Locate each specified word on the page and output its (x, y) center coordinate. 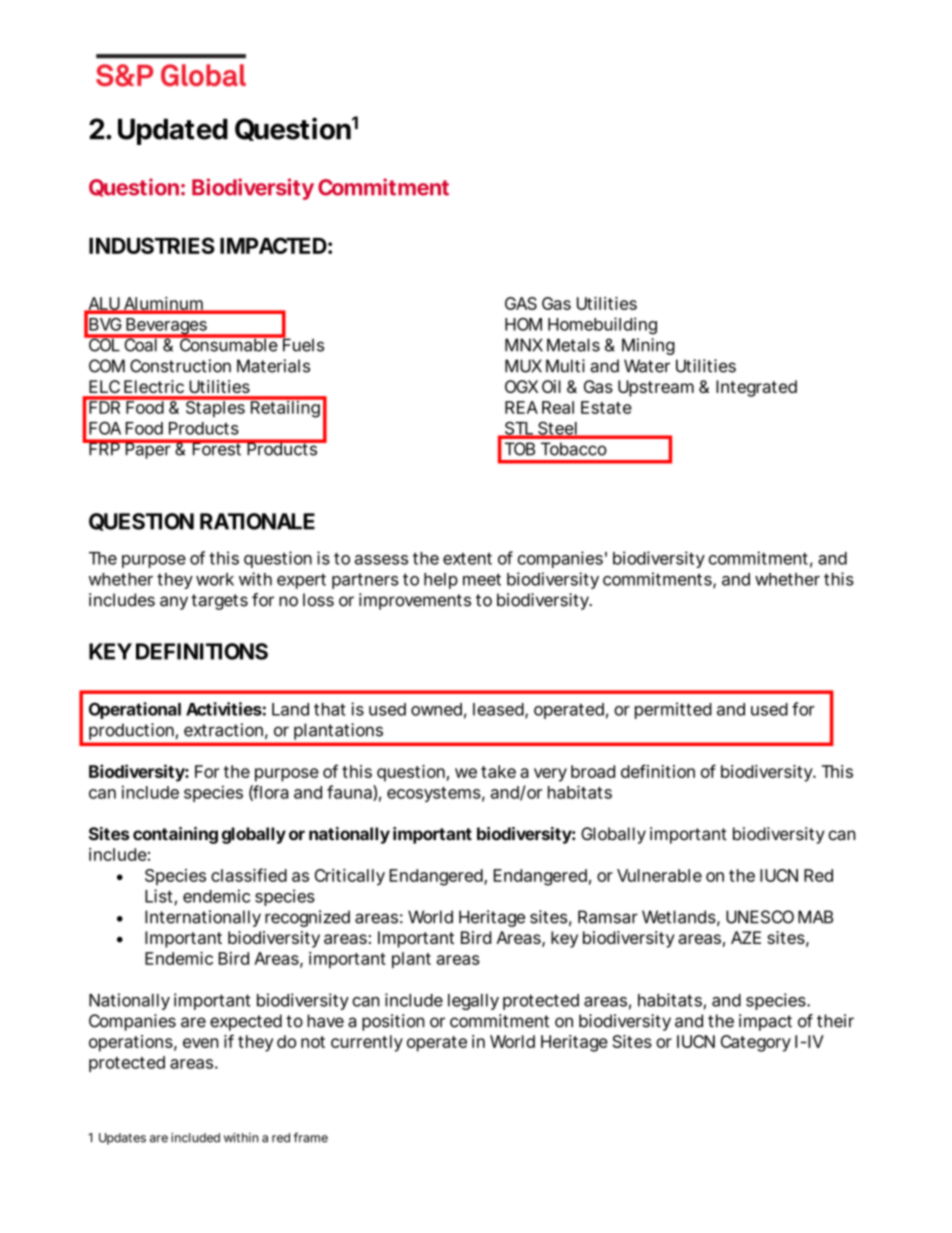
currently (367, 1043)
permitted (673, 710)
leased (498, 709)
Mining (648, 346)
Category (756, 1043)
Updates (122, 1139)
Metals (573, 345)
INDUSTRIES (152, 245)
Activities (224, 709)
